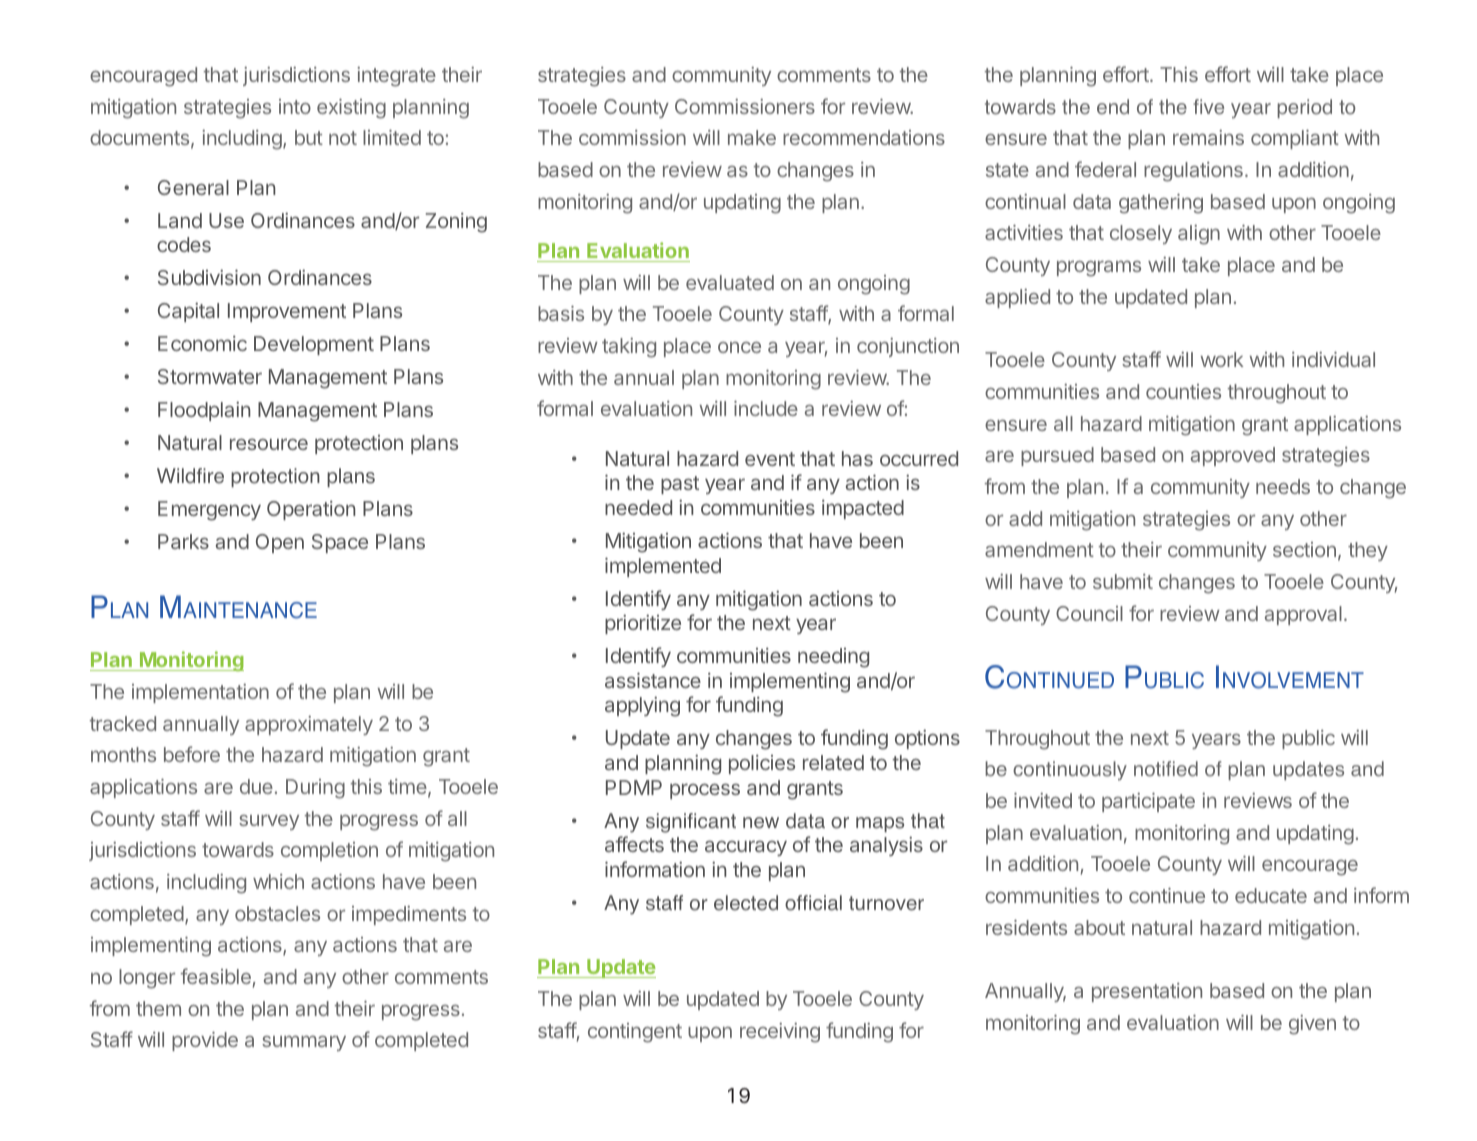  Describe the element at coordinates (1166, 769) in the page. I see `notified` at that location.
